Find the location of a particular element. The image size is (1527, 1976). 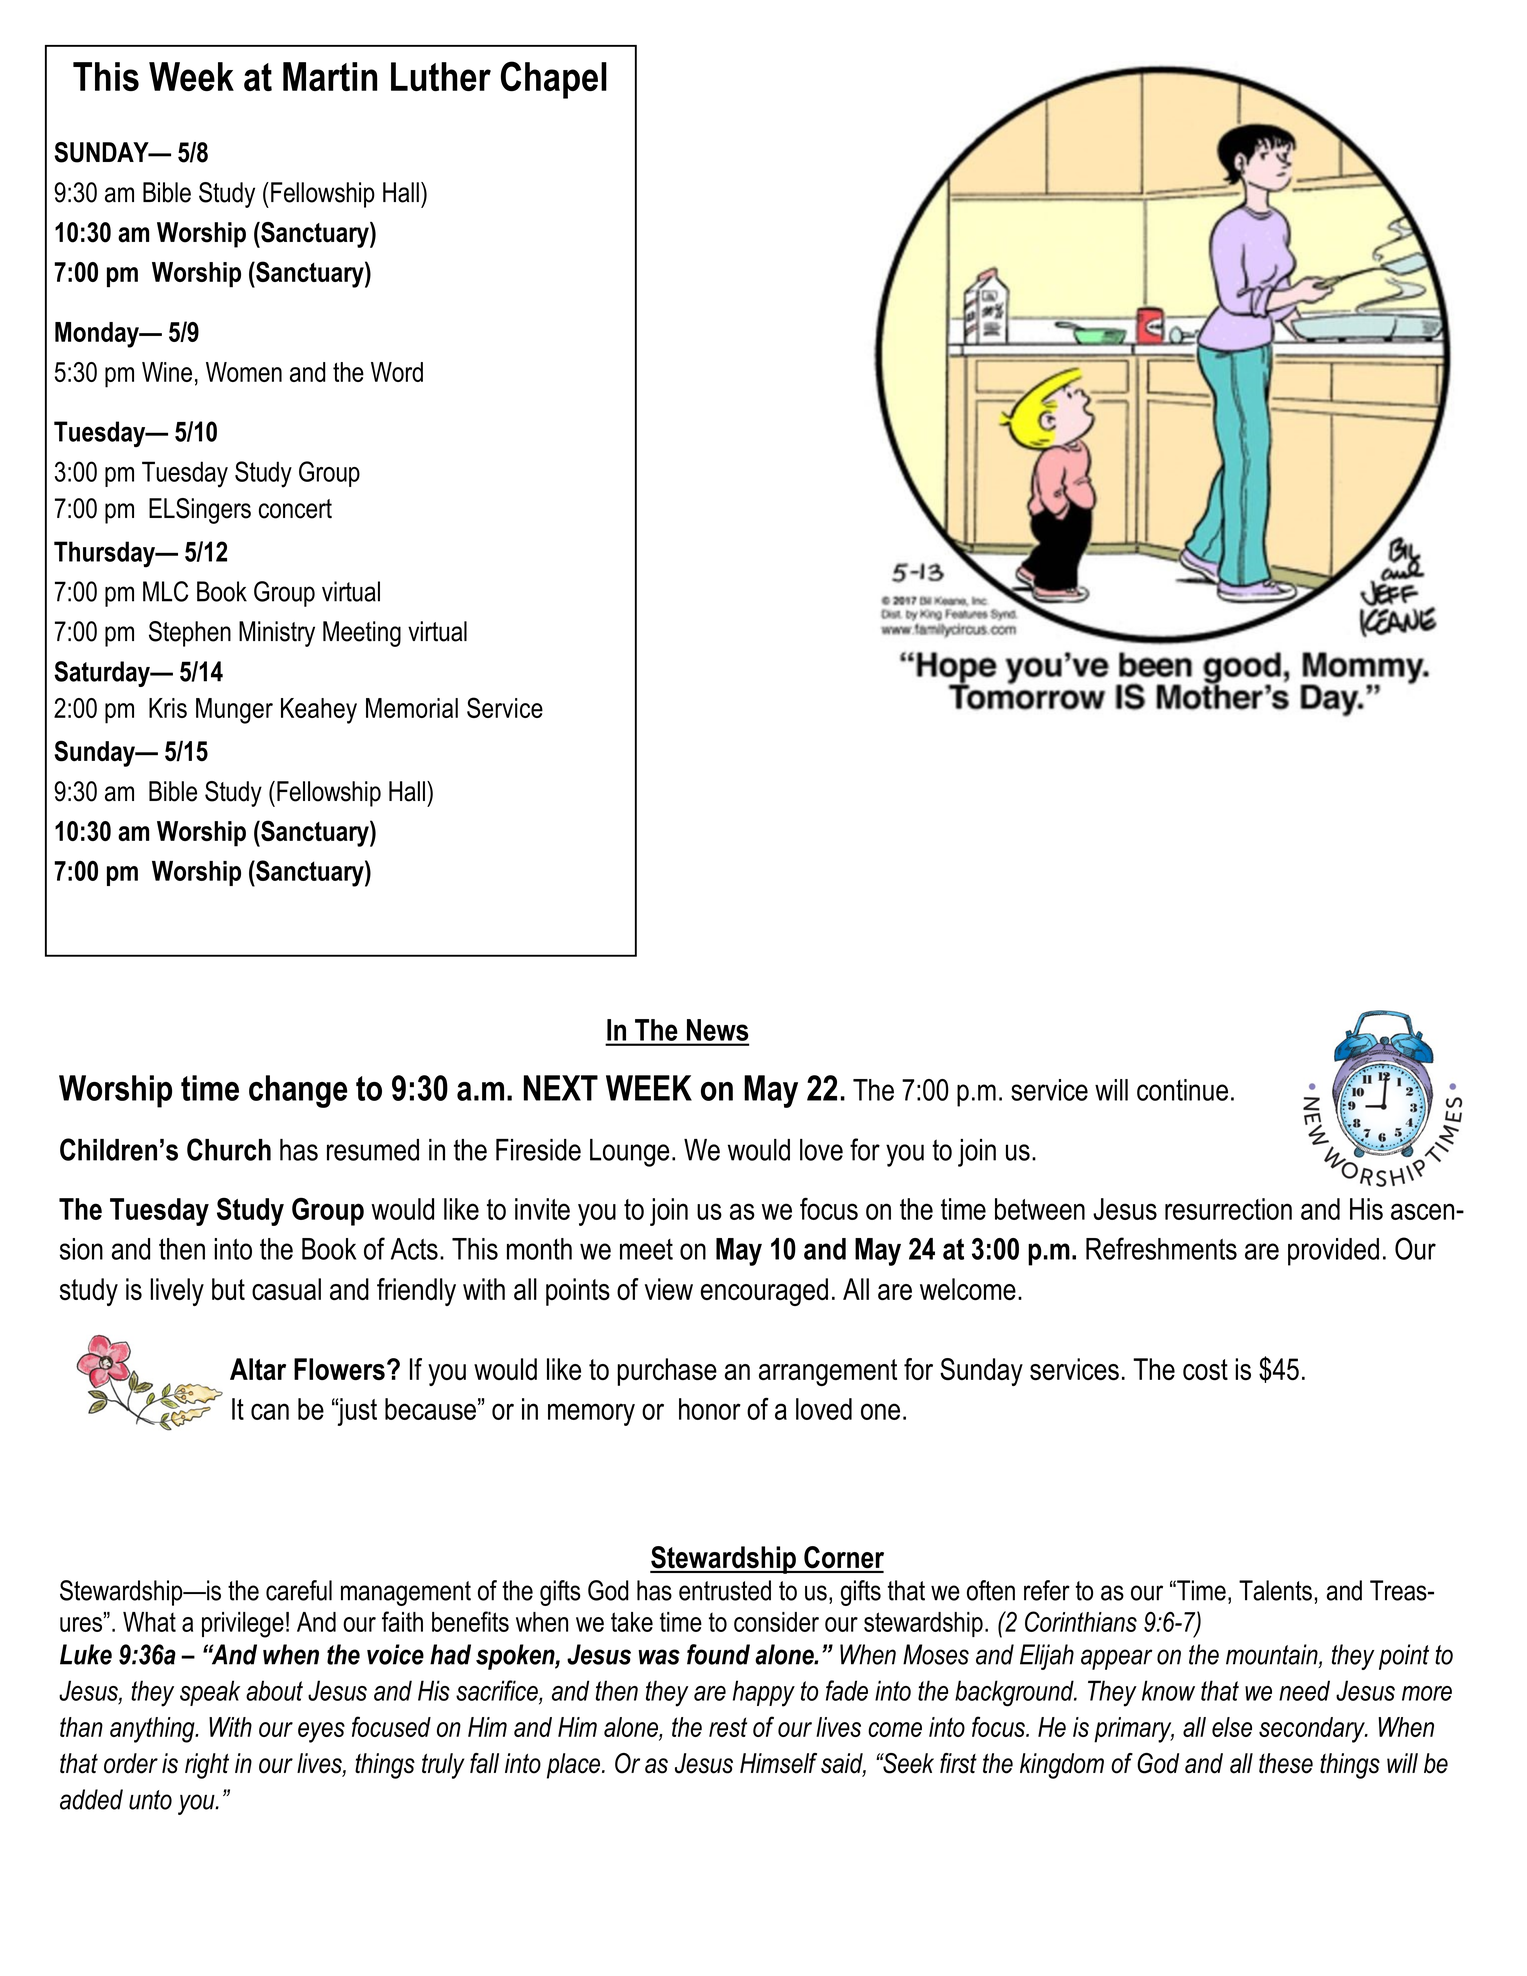

Himself is located at coordinates (778, 1763).
